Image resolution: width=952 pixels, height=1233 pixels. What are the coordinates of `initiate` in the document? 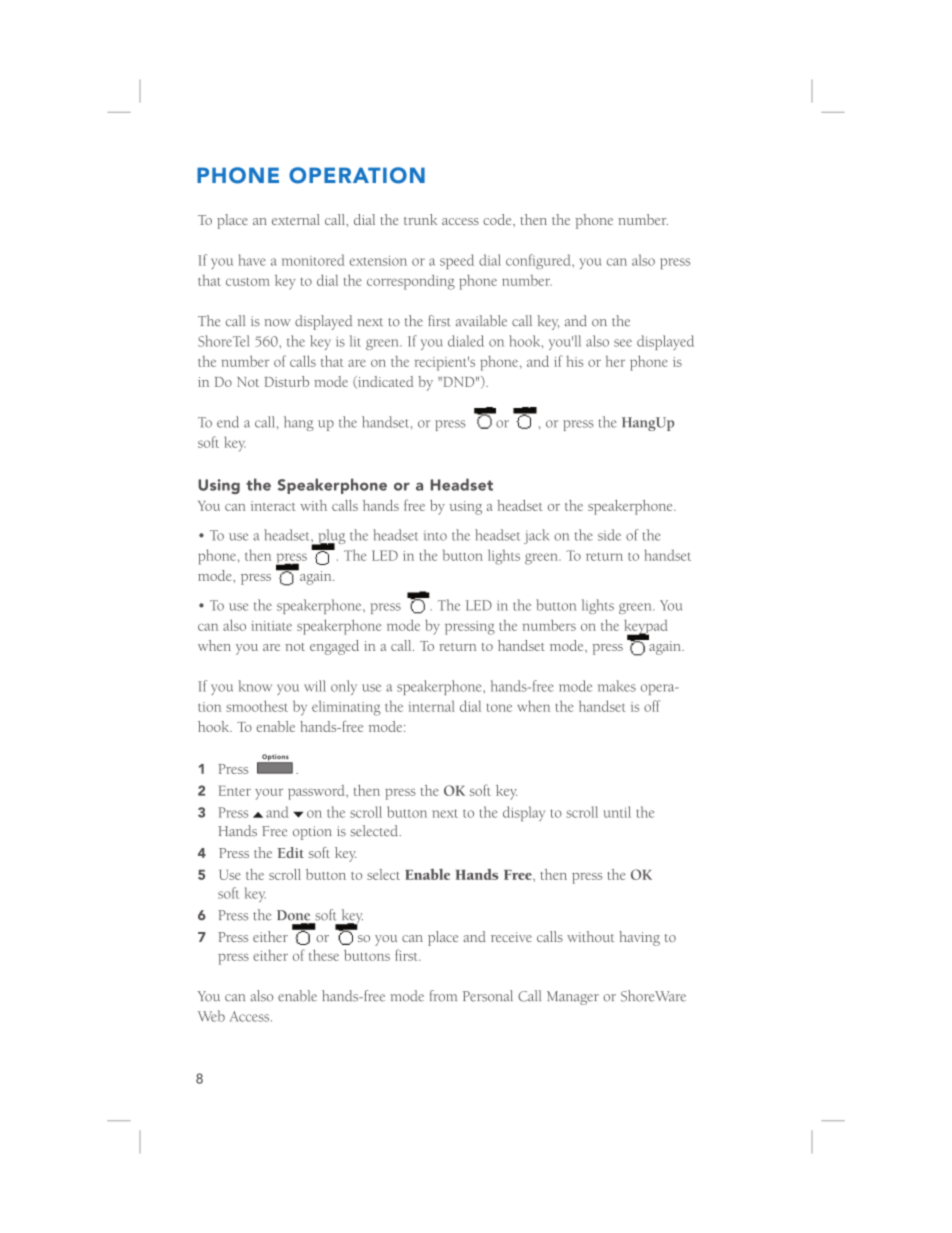 It's located at (271, 626).
